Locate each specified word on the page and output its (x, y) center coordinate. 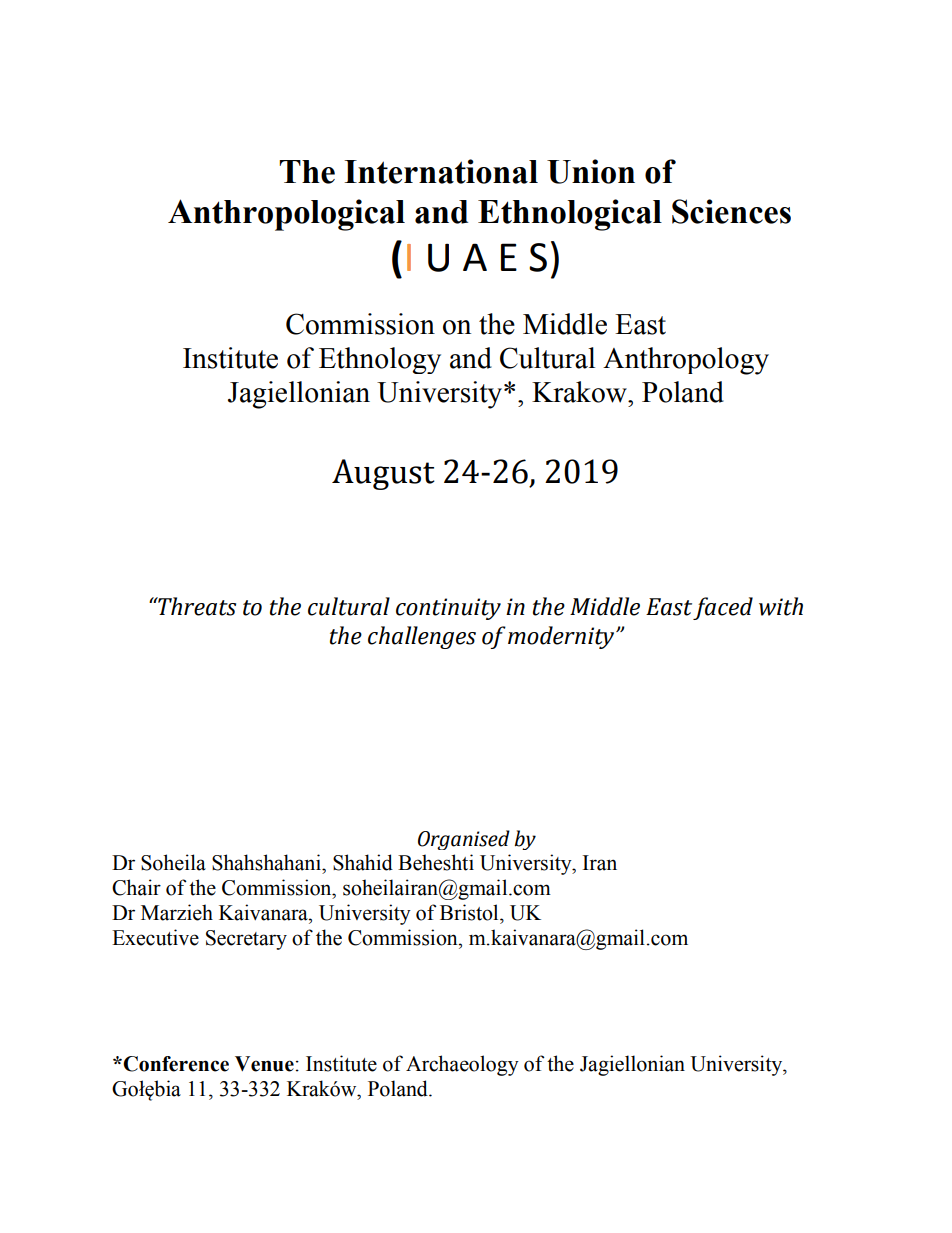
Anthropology (686, 361)
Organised (464, 840)
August (383, 474)
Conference (175, 1064)
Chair (136, 887)
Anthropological (286, 215)
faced (723, 608)
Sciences (731, 211)
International (441, 171)
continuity (448, 609)
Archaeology (462, 1065)
